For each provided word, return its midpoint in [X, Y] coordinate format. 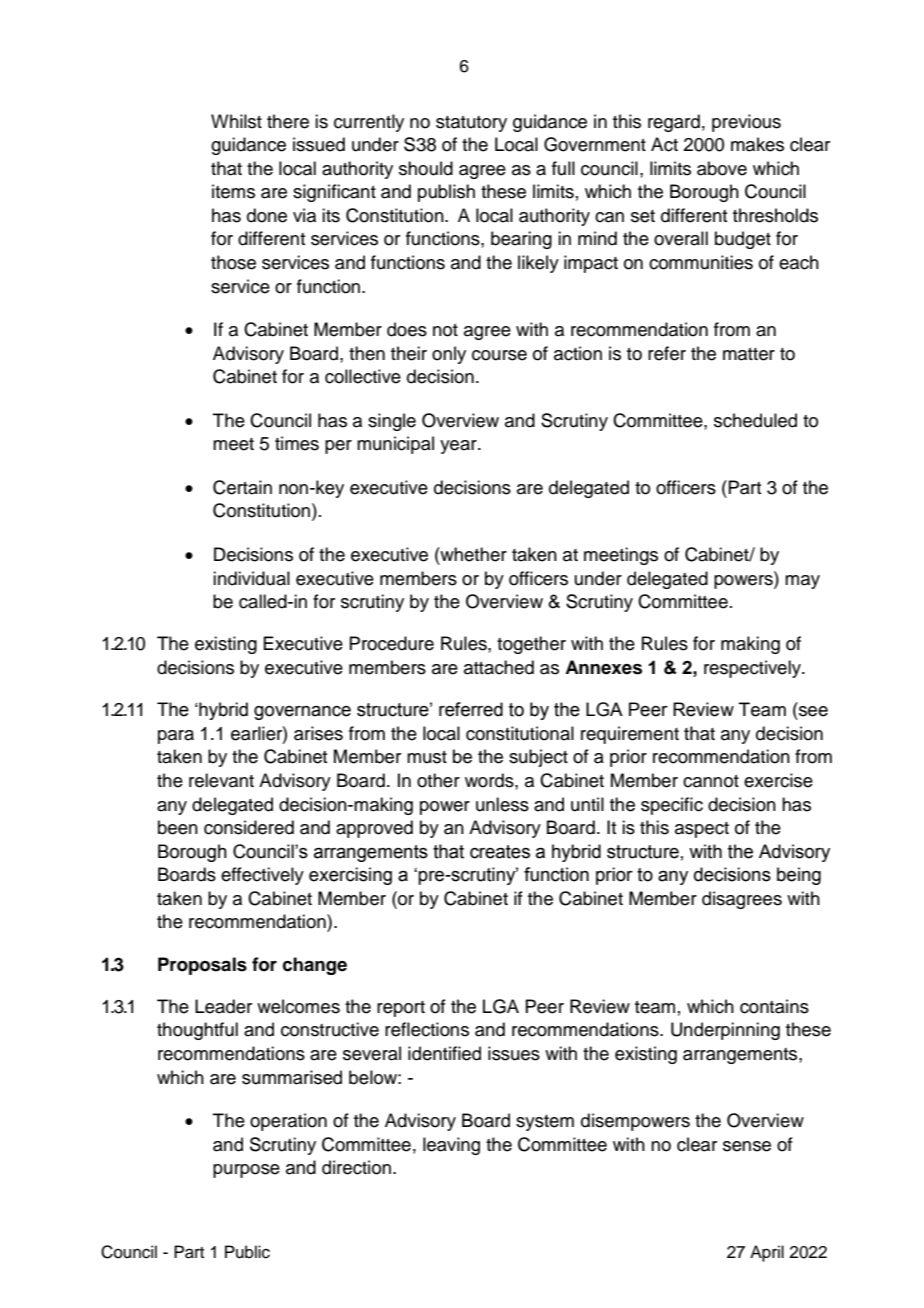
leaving [451, 1146]
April [767, 1253]
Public [247, 1252]
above [722, 168]
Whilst [236, 121]
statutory [471, 124]
